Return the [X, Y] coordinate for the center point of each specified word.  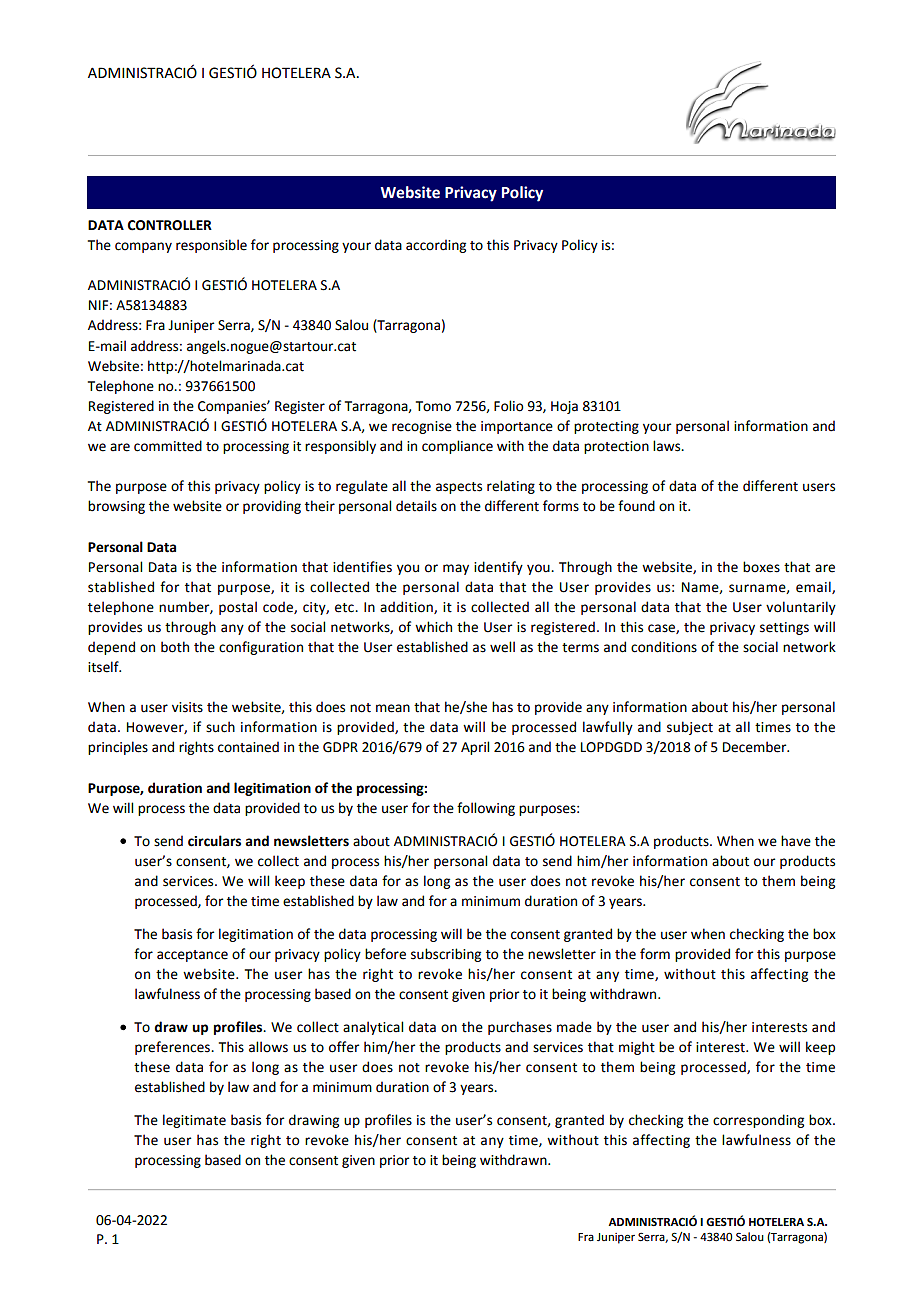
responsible [211, 246]
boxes [761, 567]
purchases [520, 1028]
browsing [116, 507]
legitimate [194, 1121]
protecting [606, 427]
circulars [214, 841]
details [416, 506]
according [436, 246]
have [796, 841]
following [486, 809]
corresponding [758, 1121]
